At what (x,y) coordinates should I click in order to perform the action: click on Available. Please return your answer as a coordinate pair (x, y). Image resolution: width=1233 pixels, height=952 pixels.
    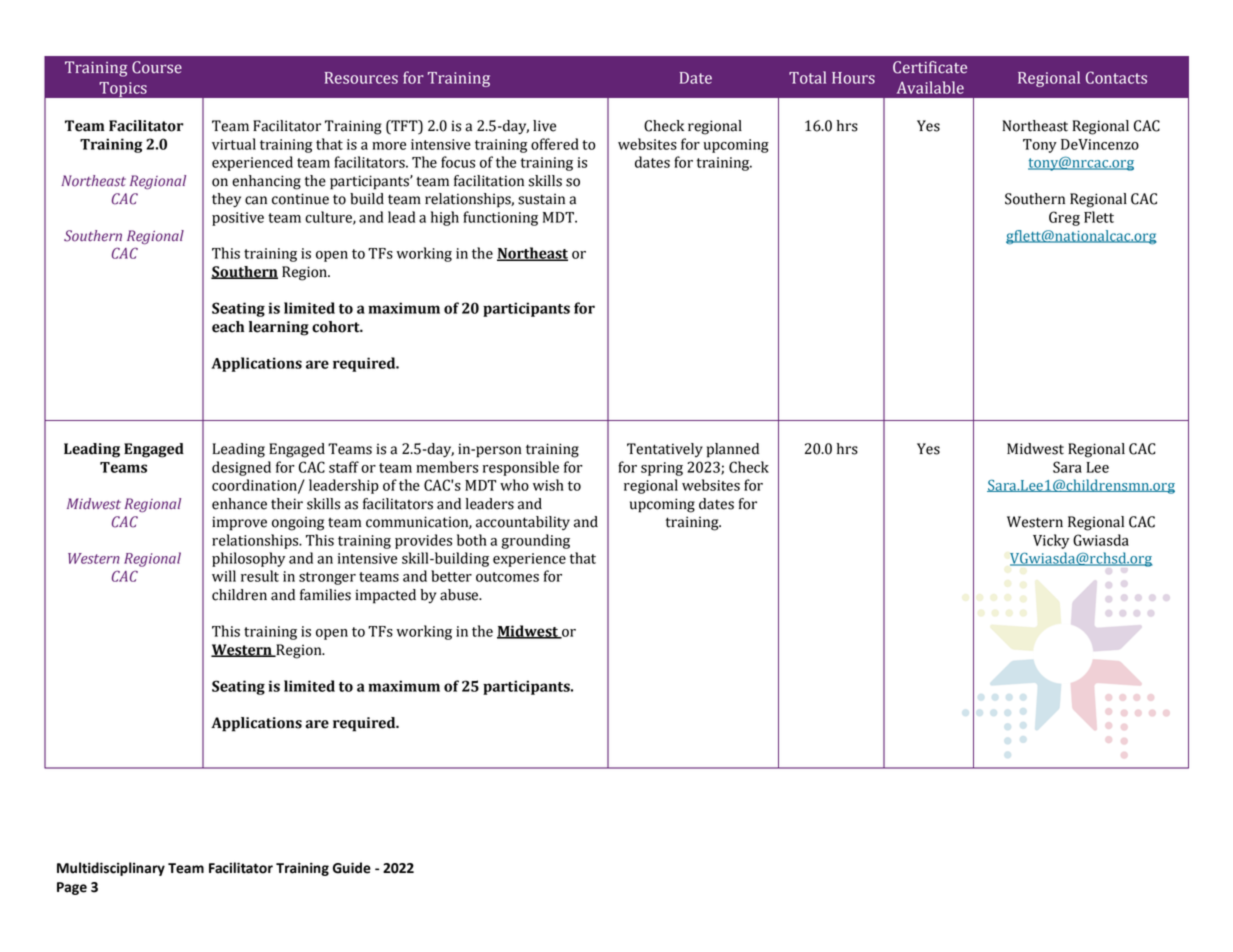
    Looking at the image, I should click on (930, 87).
